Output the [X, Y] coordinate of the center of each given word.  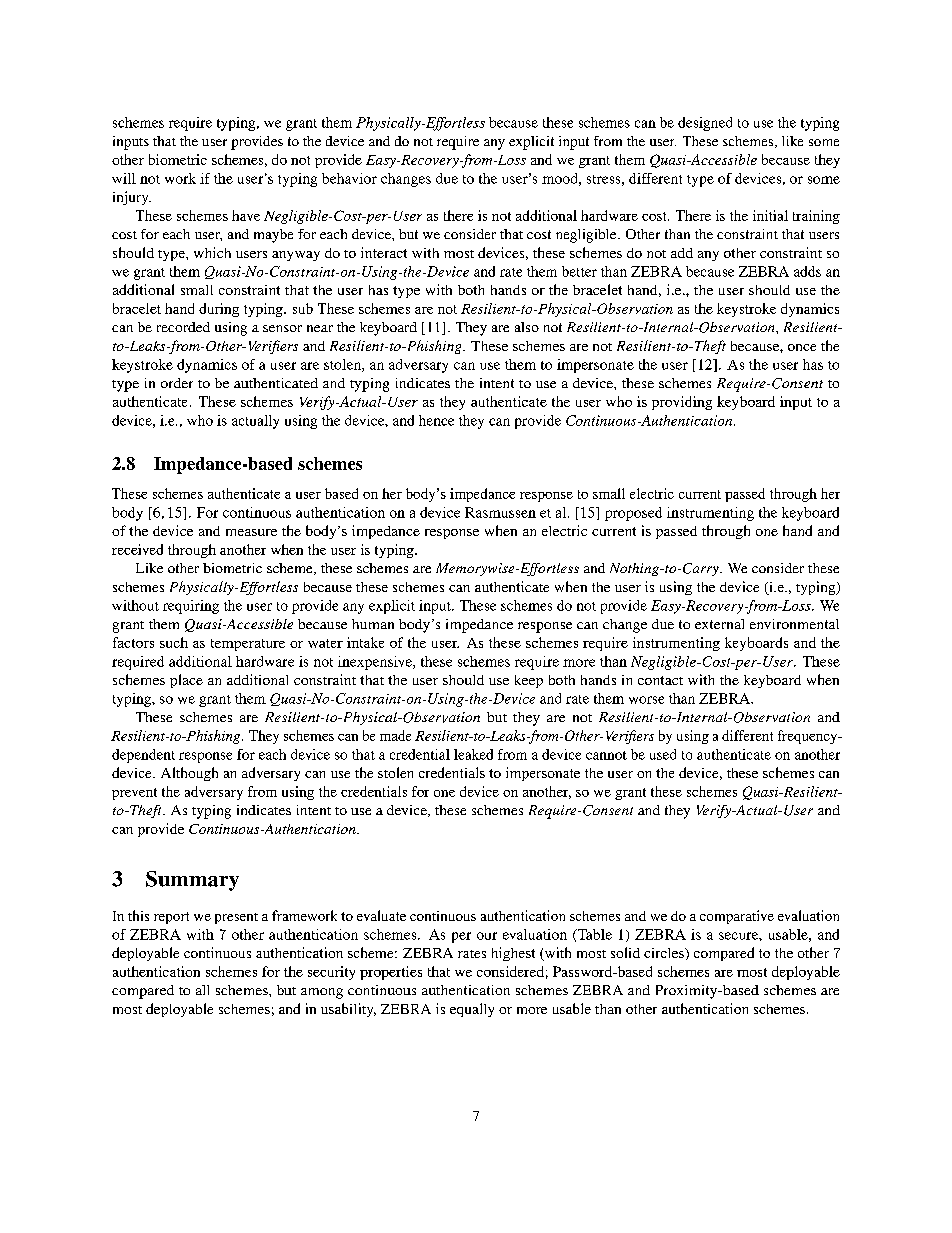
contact [660, 680]
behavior [349, 178]
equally [472, 1010]
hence [436, 420]
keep [529, 681]
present [236, 918]
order [177, 383]
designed [705, 124]
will [124, 178]
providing [682, 403]
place [186, 681]
